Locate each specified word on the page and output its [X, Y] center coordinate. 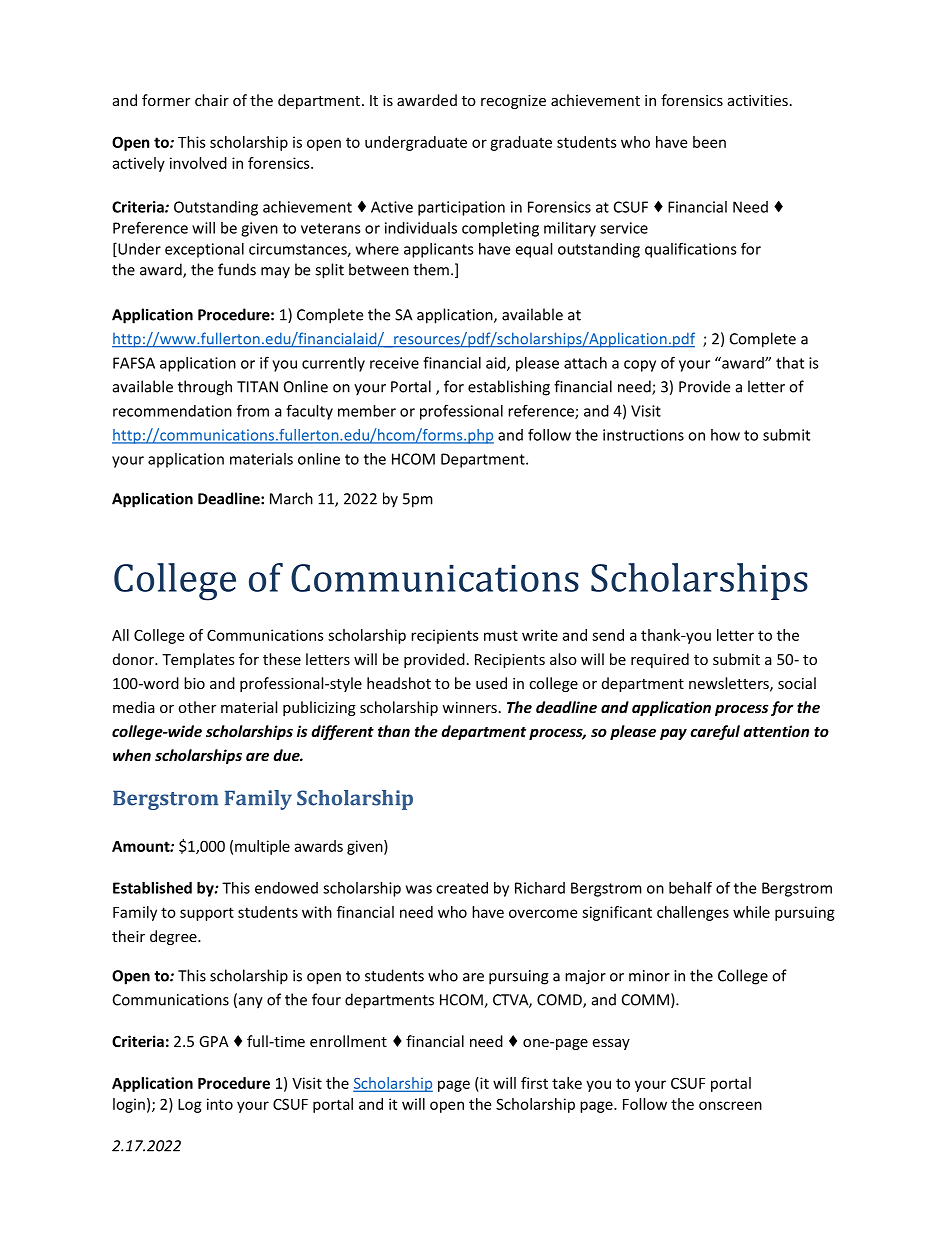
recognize [513, 102]
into [220, 1104]
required [660, 660]
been [709, 142]
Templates [198, 660]
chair [212, 100]
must [501, 635]
